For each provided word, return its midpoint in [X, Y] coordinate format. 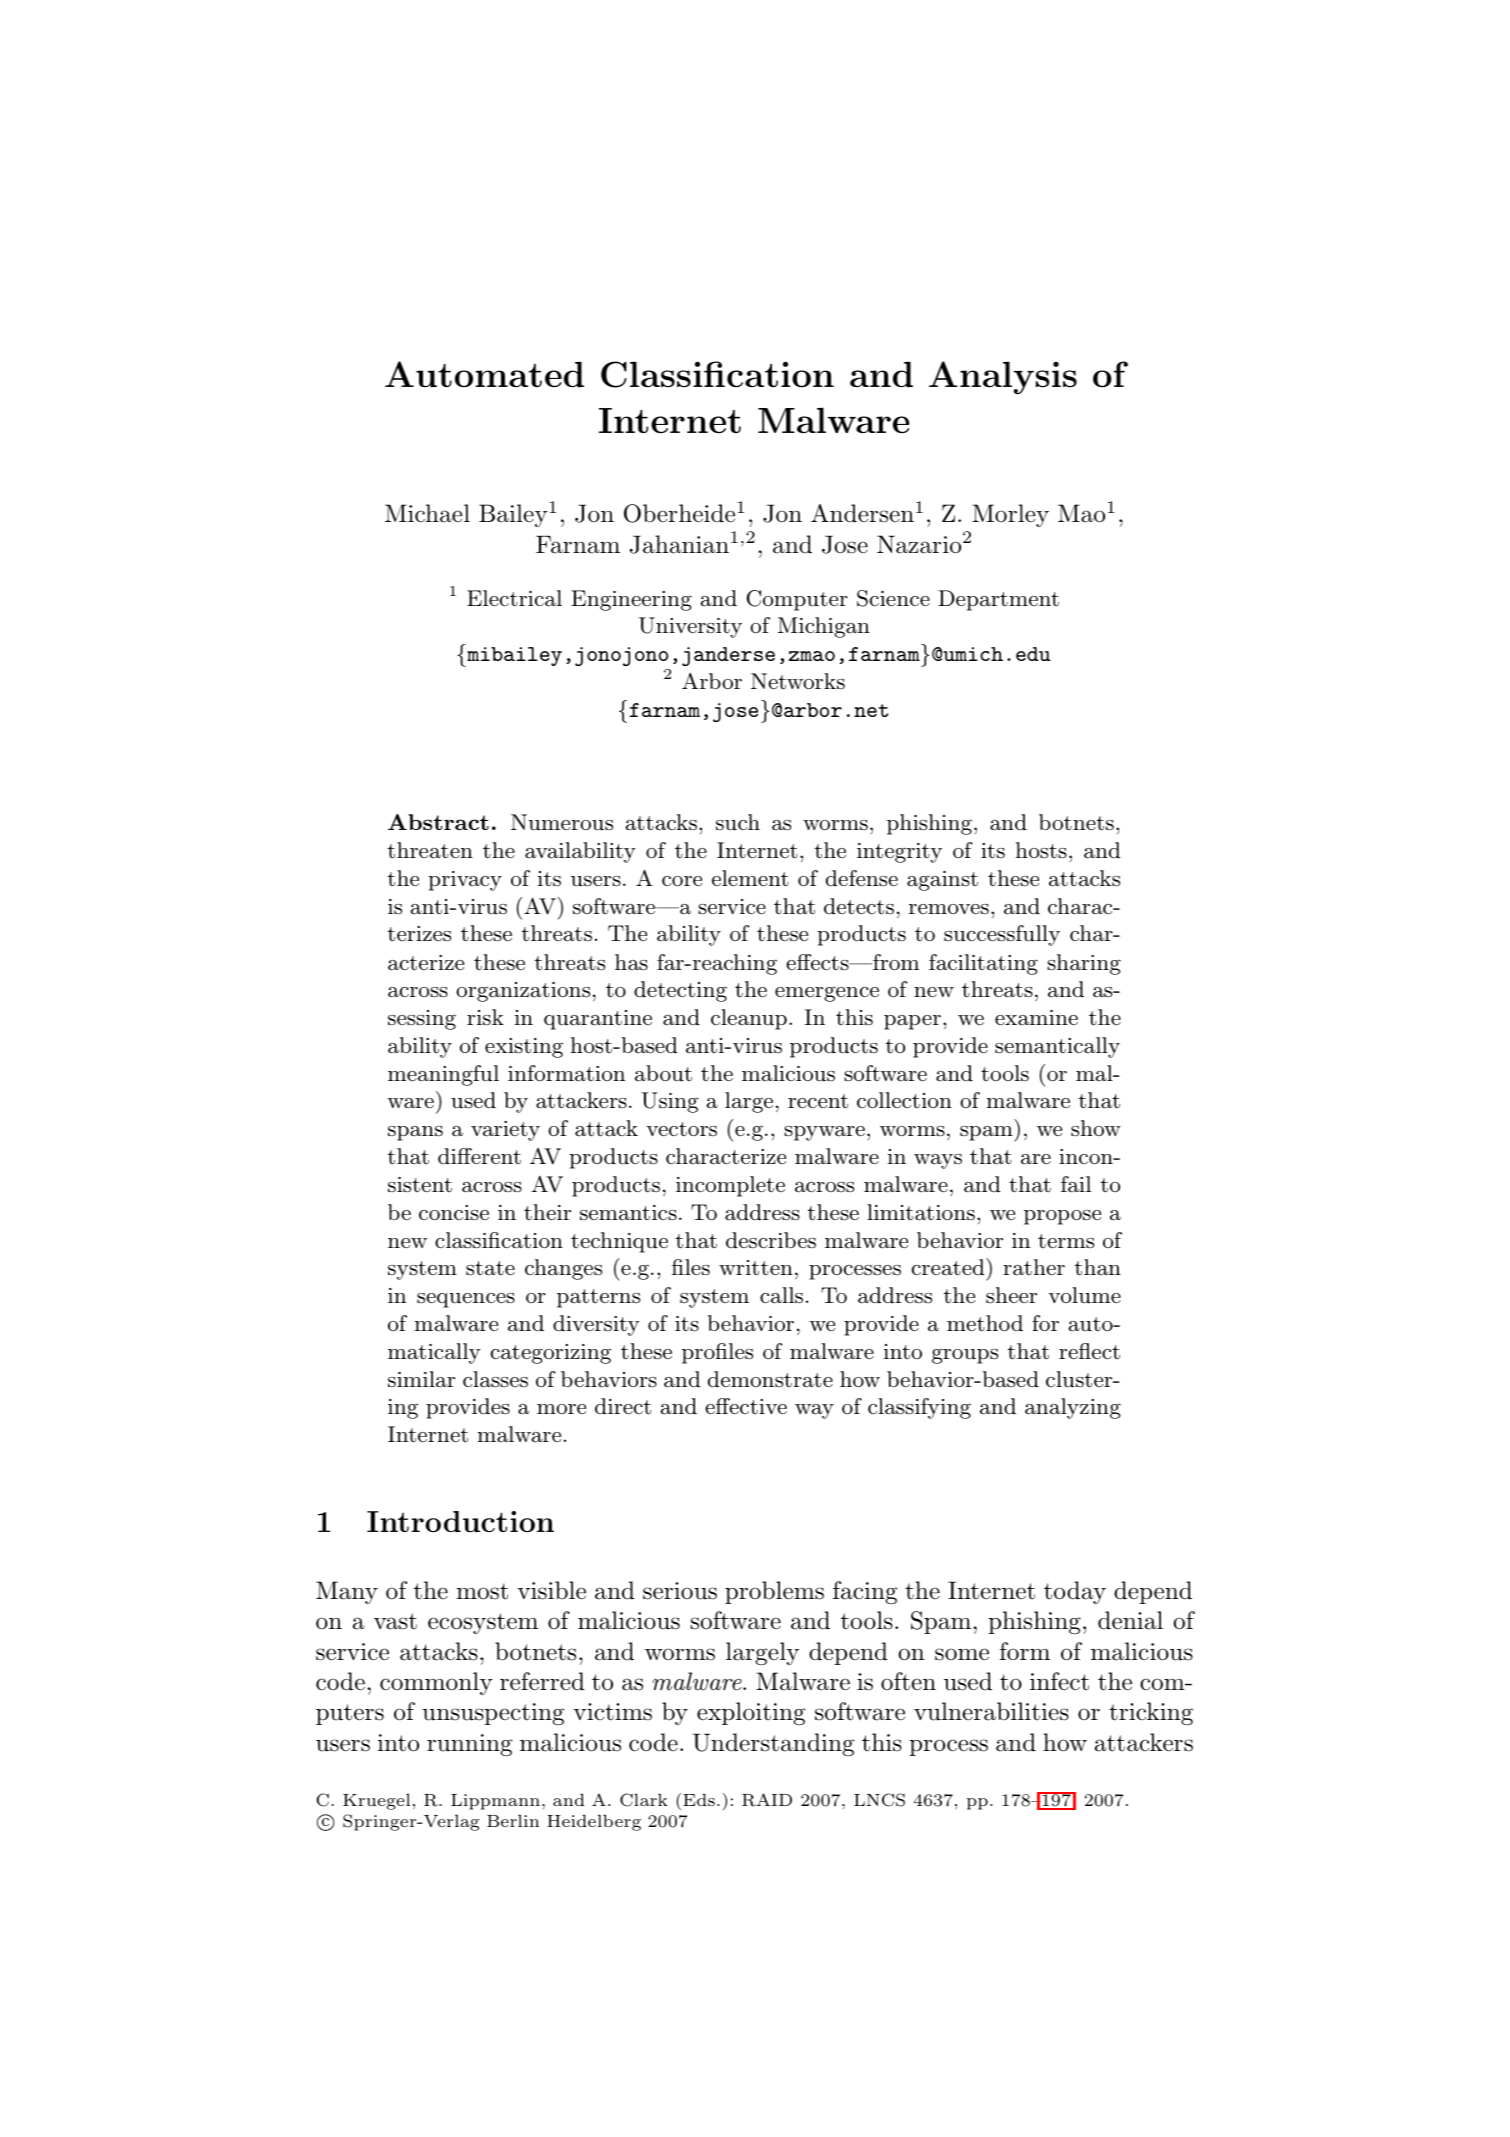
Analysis [1003, 378]
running [469, 1745]
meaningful [443, 1075]
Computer [797, 600]
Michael [427, 513]
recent [818, 1101]
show [1096, 1128]
